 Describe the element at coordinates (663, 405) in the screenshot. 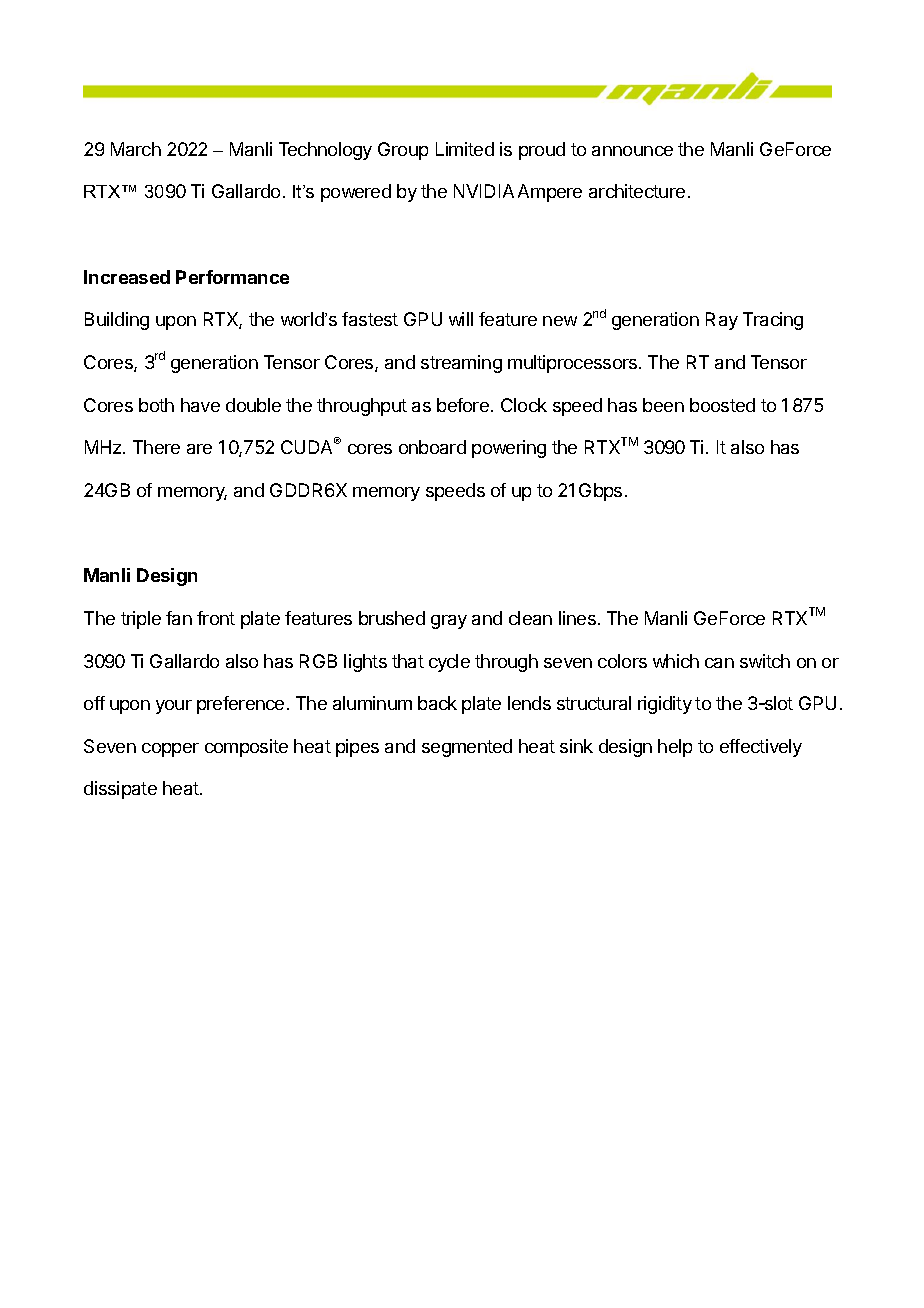

I see `been` at that location.
